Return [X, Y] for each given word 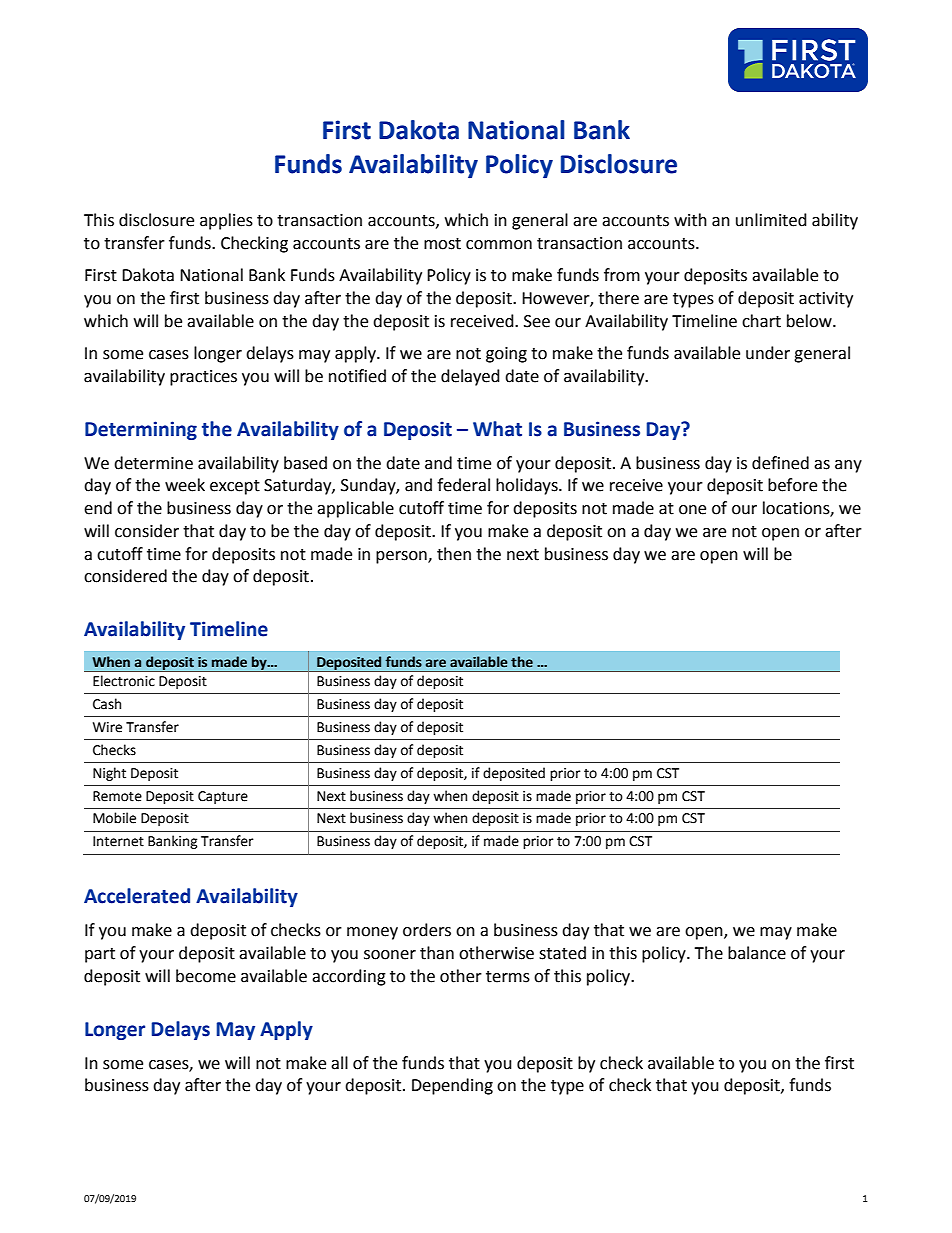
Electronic [124, 681]
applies [226, 221]
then [454, 554]
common [499, 245]
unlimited [771, 220]
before [792, 485]
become [206, 976]
